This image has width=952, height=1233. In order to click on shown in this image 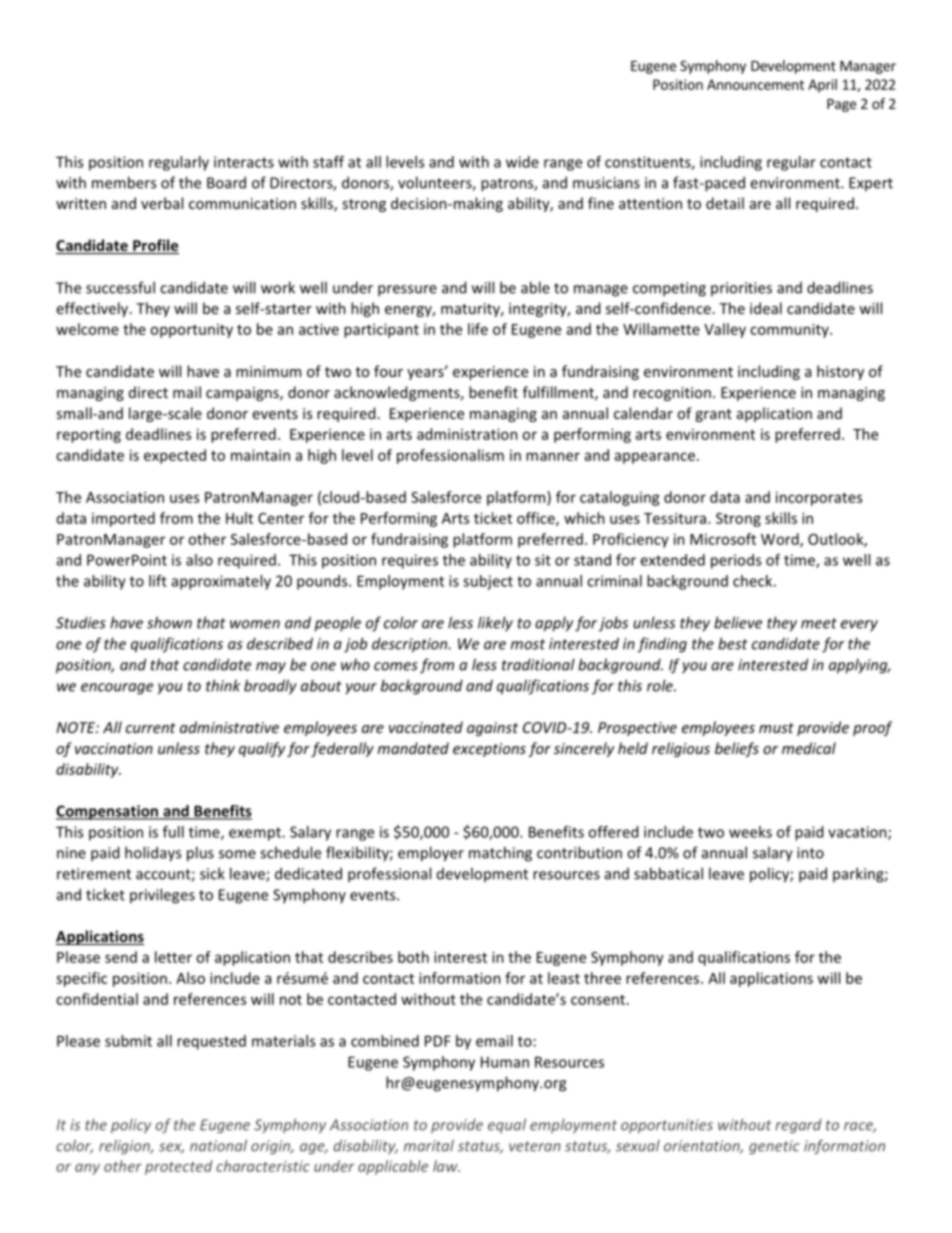, I will do `click(169, 622)`.
